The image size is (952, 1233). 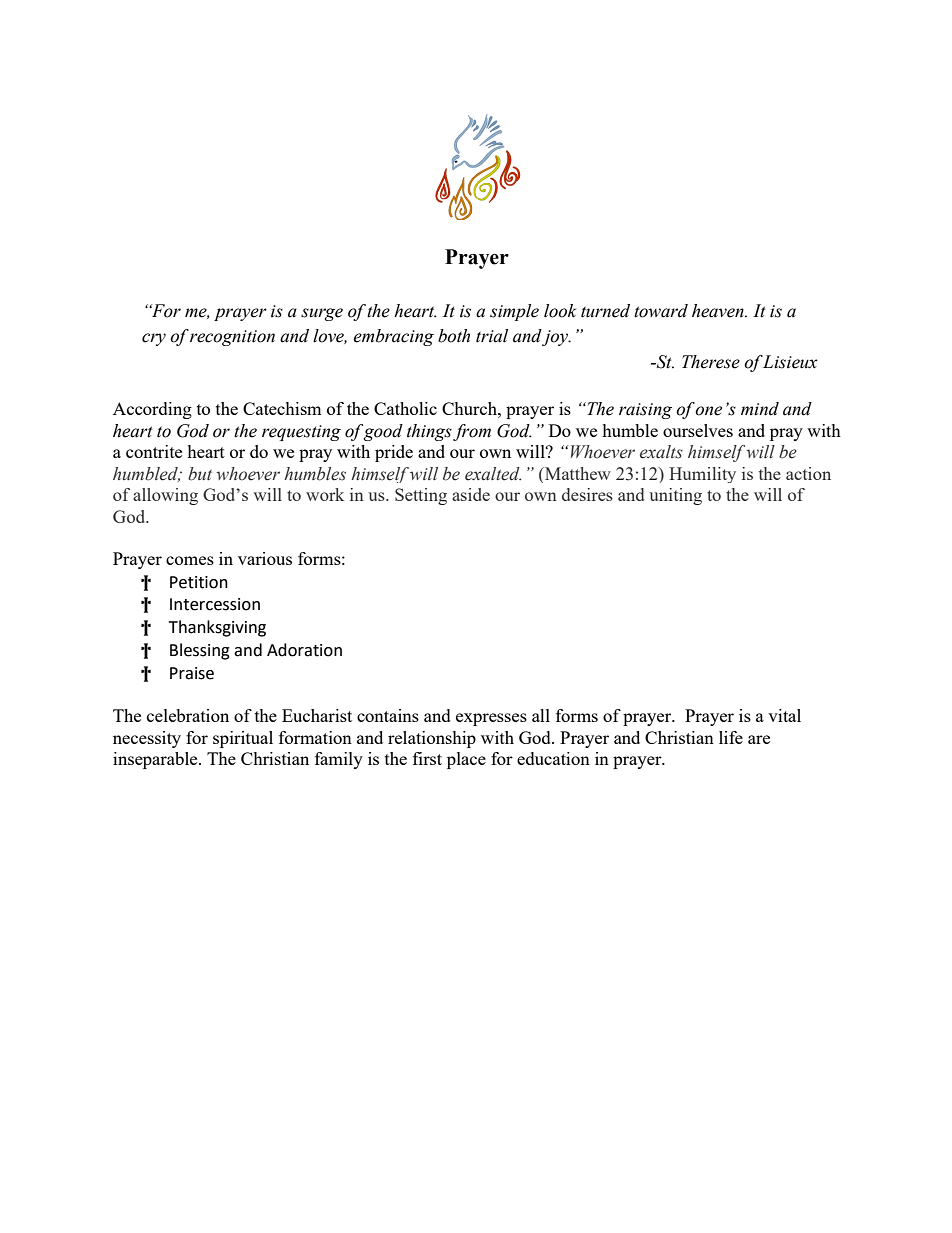 What do you see at coordinates (232, 338) in the screenshot?
I see `recognition` at bounding box center [232, 338].
